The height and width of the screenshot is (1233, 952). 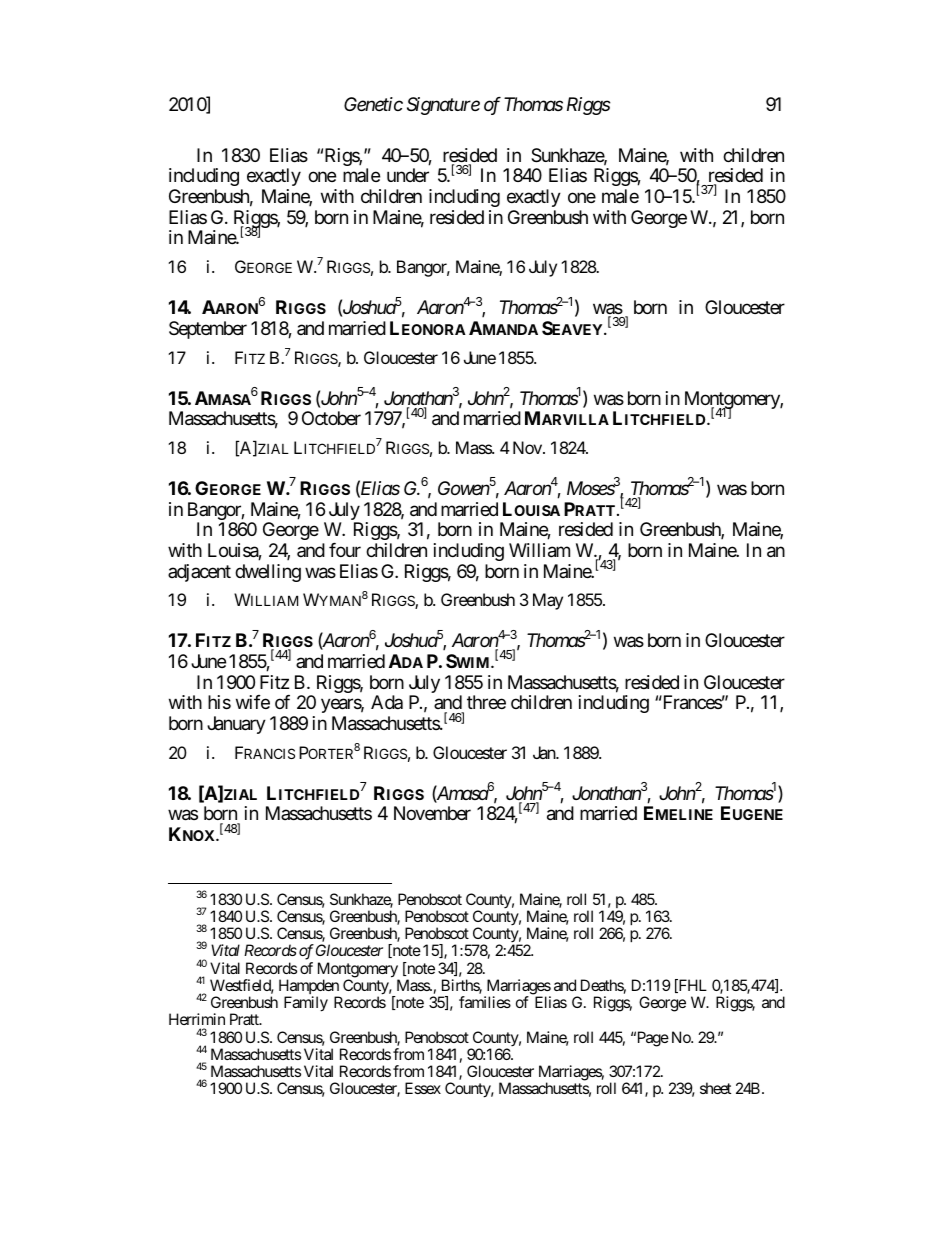 I want to click on Genetic, so click(x=373, y=104).
